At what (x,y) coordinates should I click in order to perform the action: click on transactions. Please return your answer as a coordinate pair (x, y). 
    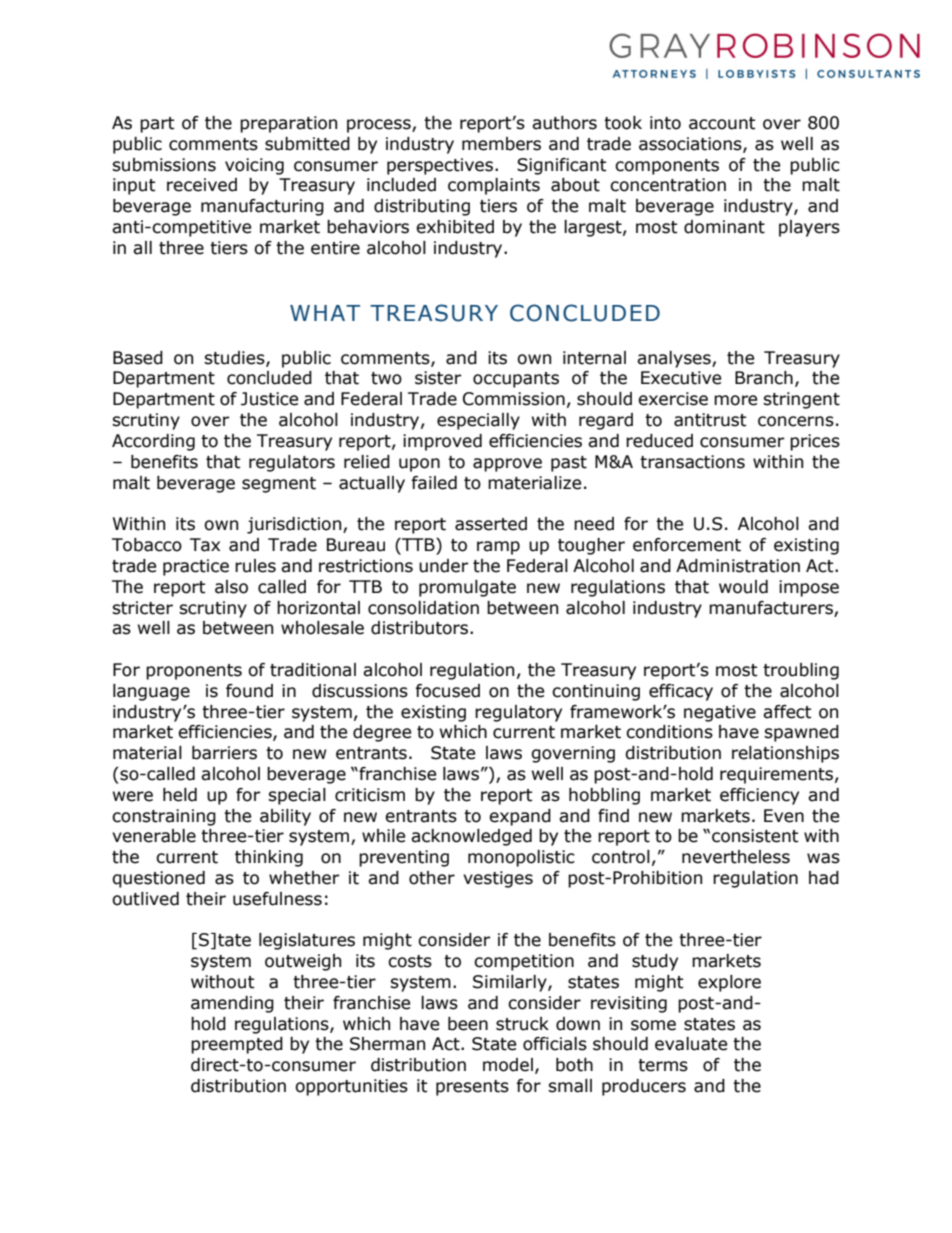
    Looking at the image, I should click on (692, 462).
